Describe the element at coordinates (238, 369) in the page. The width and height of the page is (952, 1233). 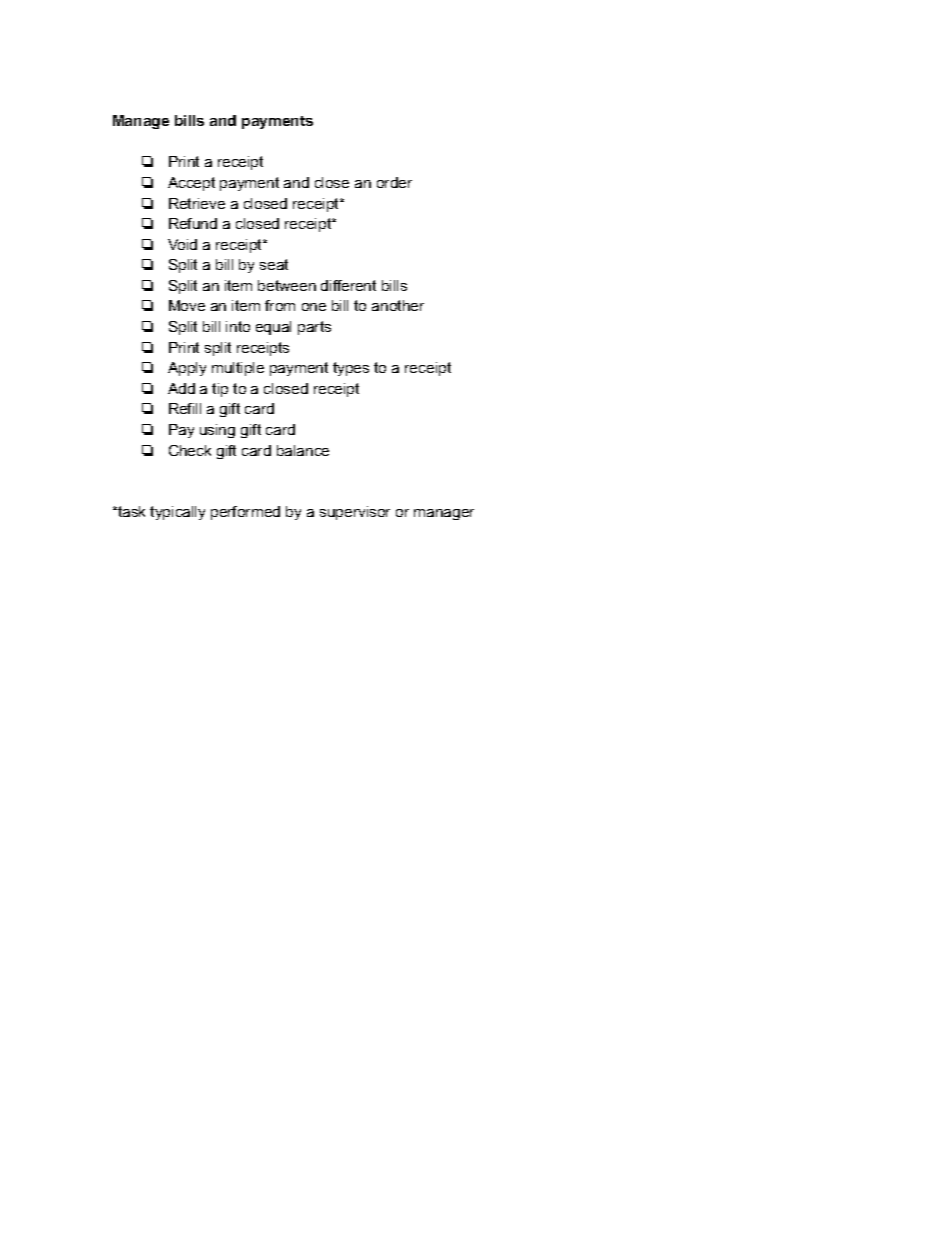
I see `multiple` at that location.
